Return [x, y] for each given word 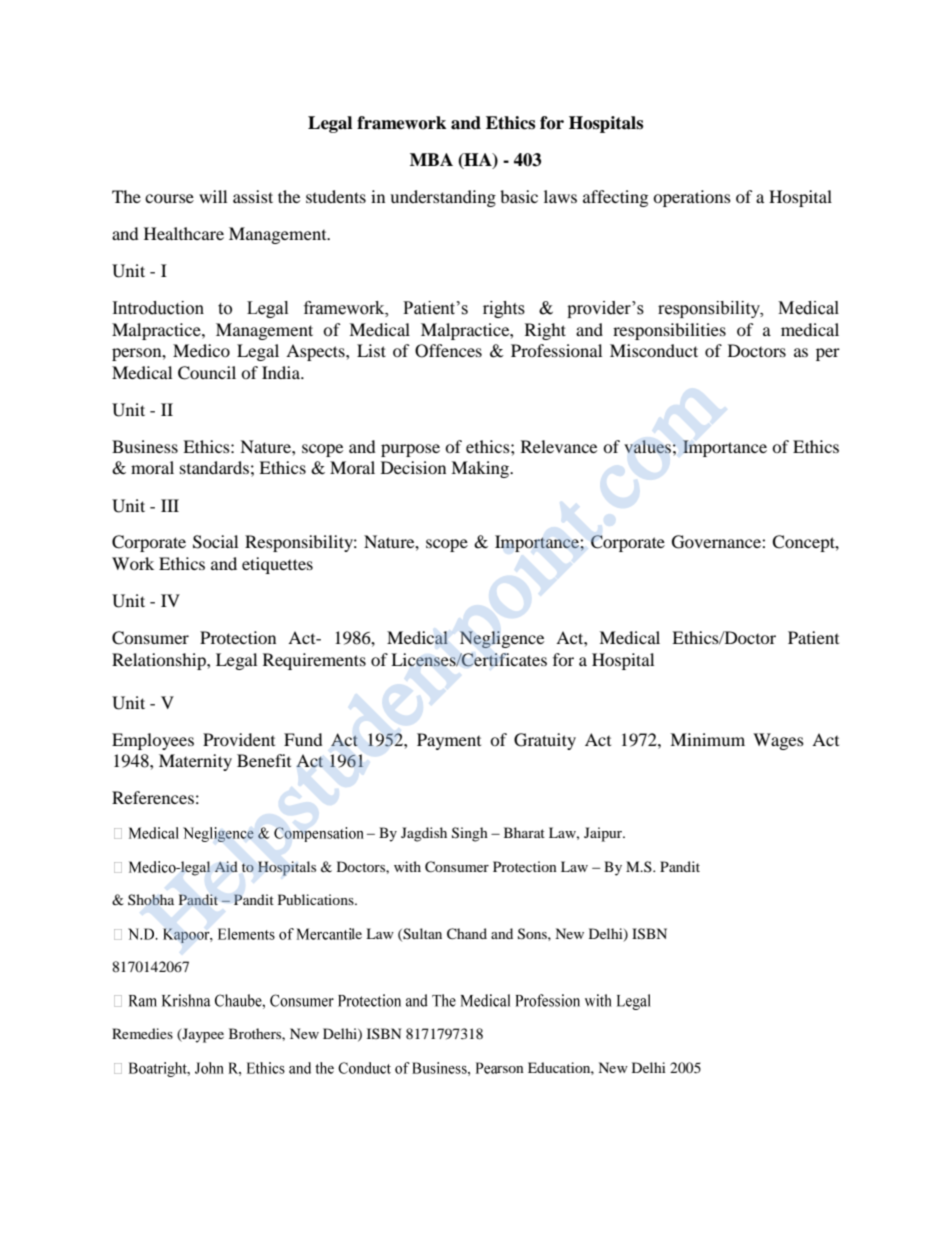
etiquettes [277, 565]
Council [207, 373]
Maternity [195, 762]
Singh [470, 834]
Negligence [502, 639]
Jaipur [604, 834]
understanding [443, 198]
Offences [448, 351]
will [213, 196]
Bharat [524, 832]
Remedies [142, 1033]
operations [692, 198]
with [407, 866]
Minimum [707, 739]
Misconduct [654, 350]
